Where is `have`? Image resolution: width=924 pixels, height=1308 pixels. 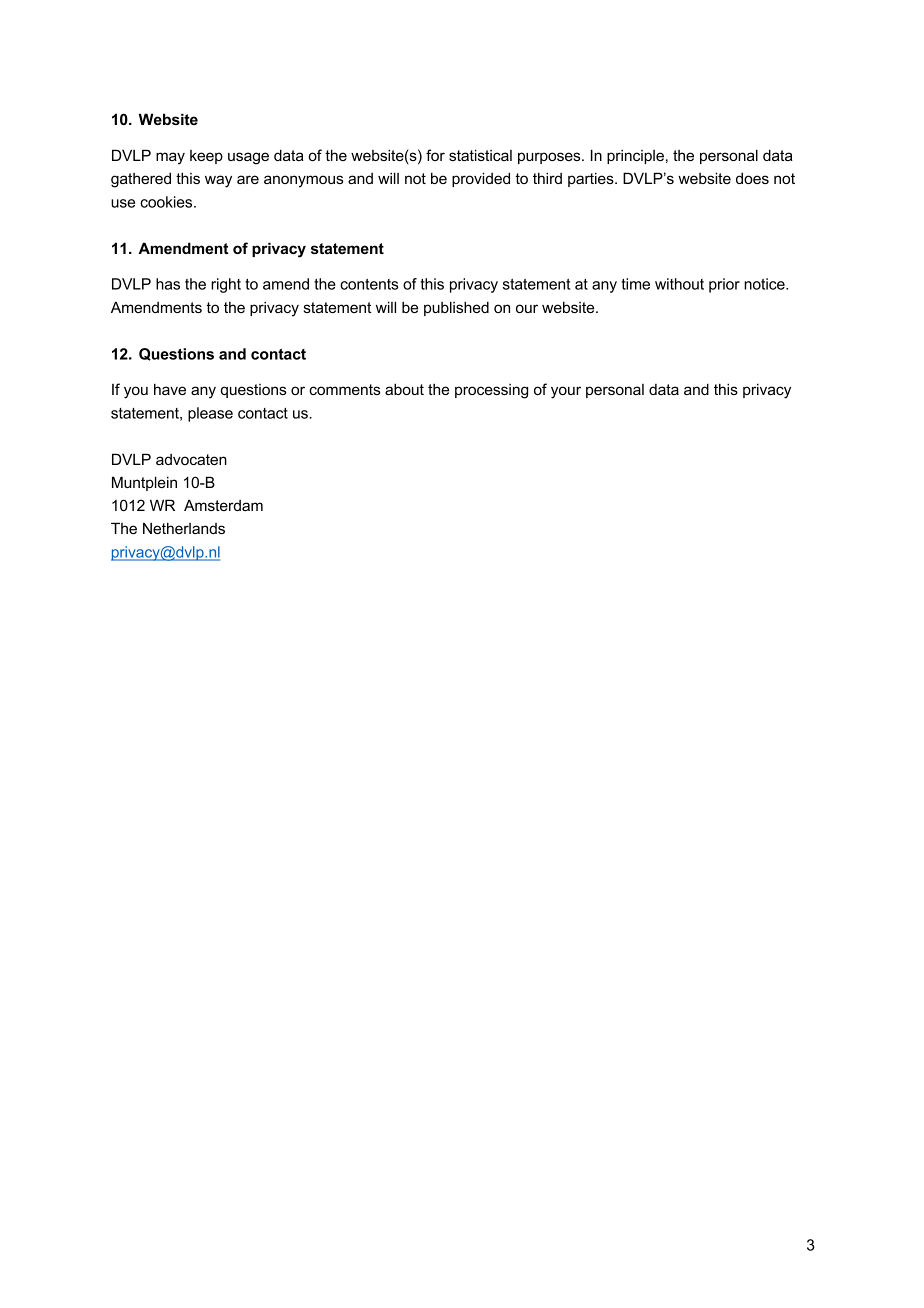 have is located at coordinates (170, 389).
